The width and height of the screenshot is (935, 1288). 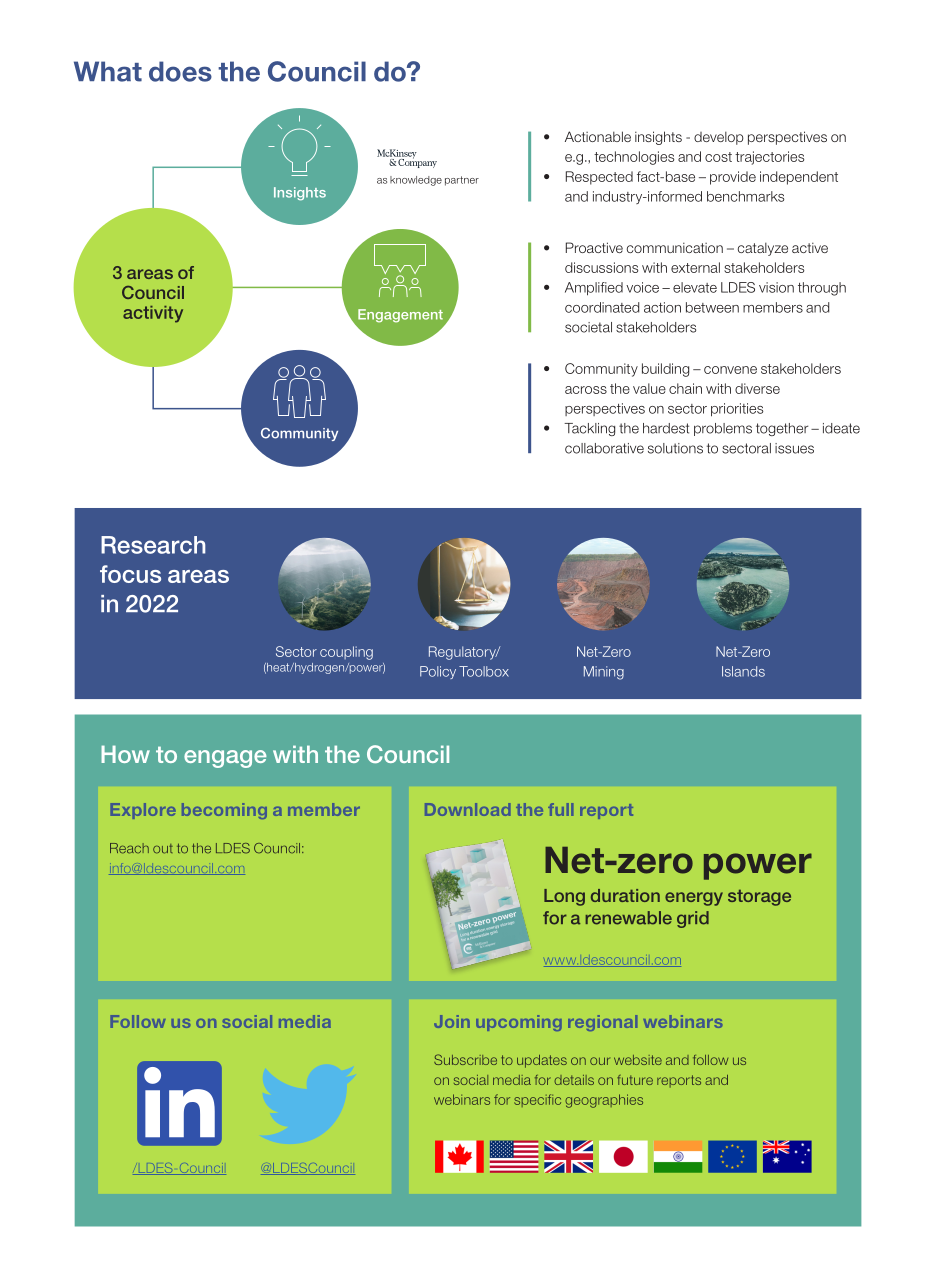 I want to click on Join, so click(x=452, y=1021).
